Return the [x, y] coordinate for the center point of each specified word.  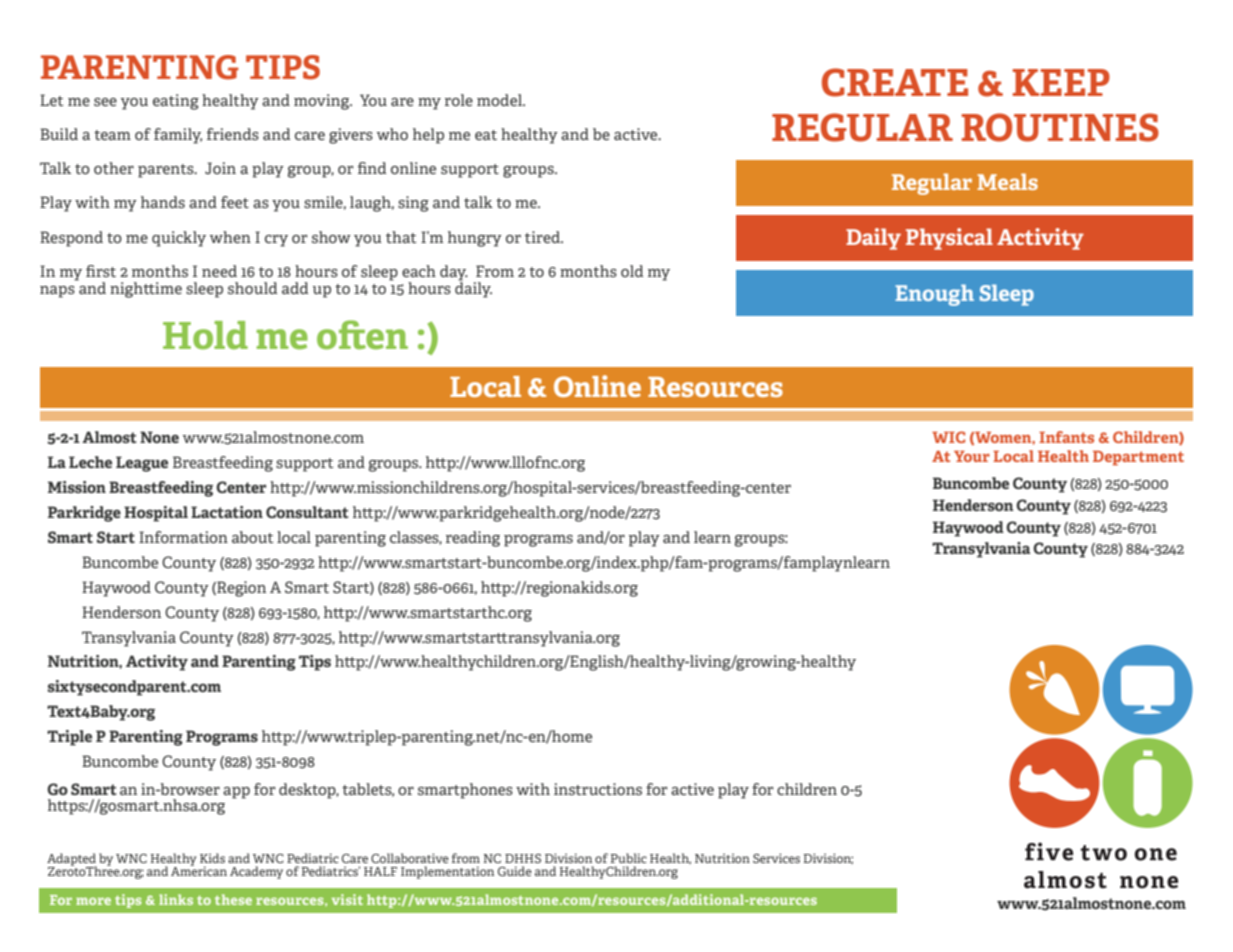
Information [183, 537]
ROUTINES [1060, 127]
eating [176, 102]
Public [629, 858]
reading [473, 539]
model [501, 100]
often [362, 335]
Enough [934, 295]
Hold [205, 335]
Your [972, 456]
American [199, 870]
